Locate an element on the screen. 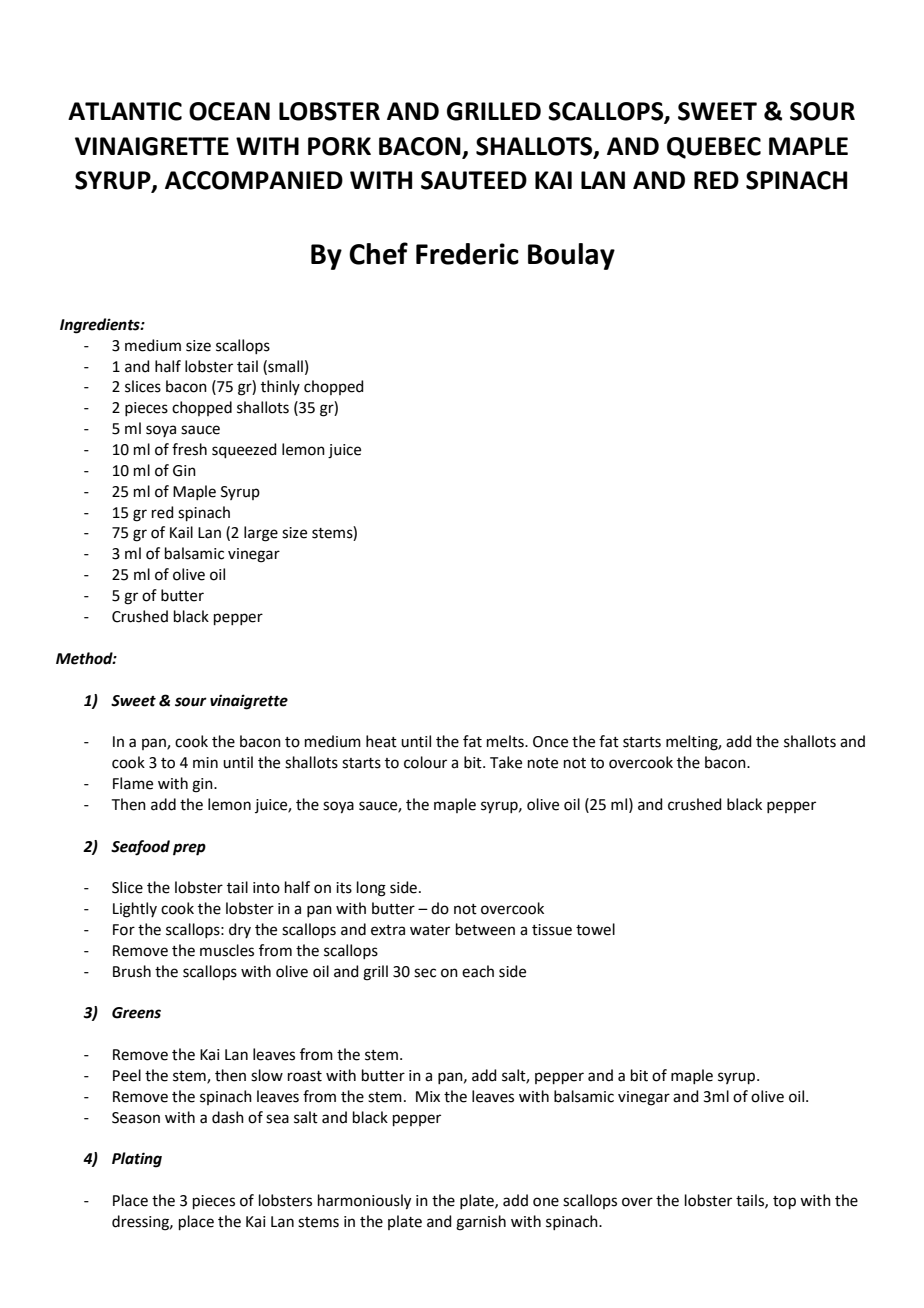  Once is located at coordinates (550, 742).
